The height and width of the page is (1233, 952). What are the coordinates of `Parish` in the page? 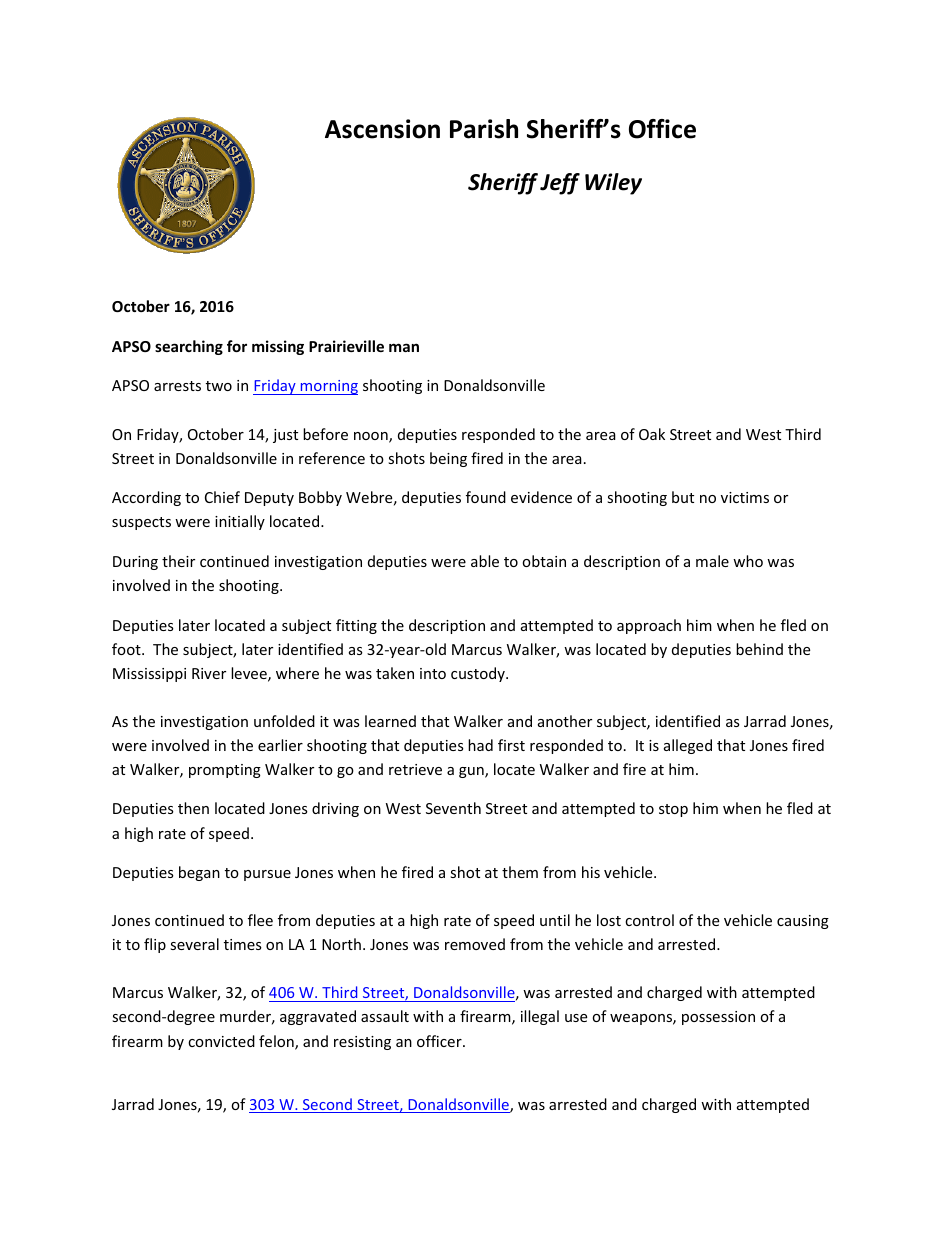 It's located at (484, 129).
